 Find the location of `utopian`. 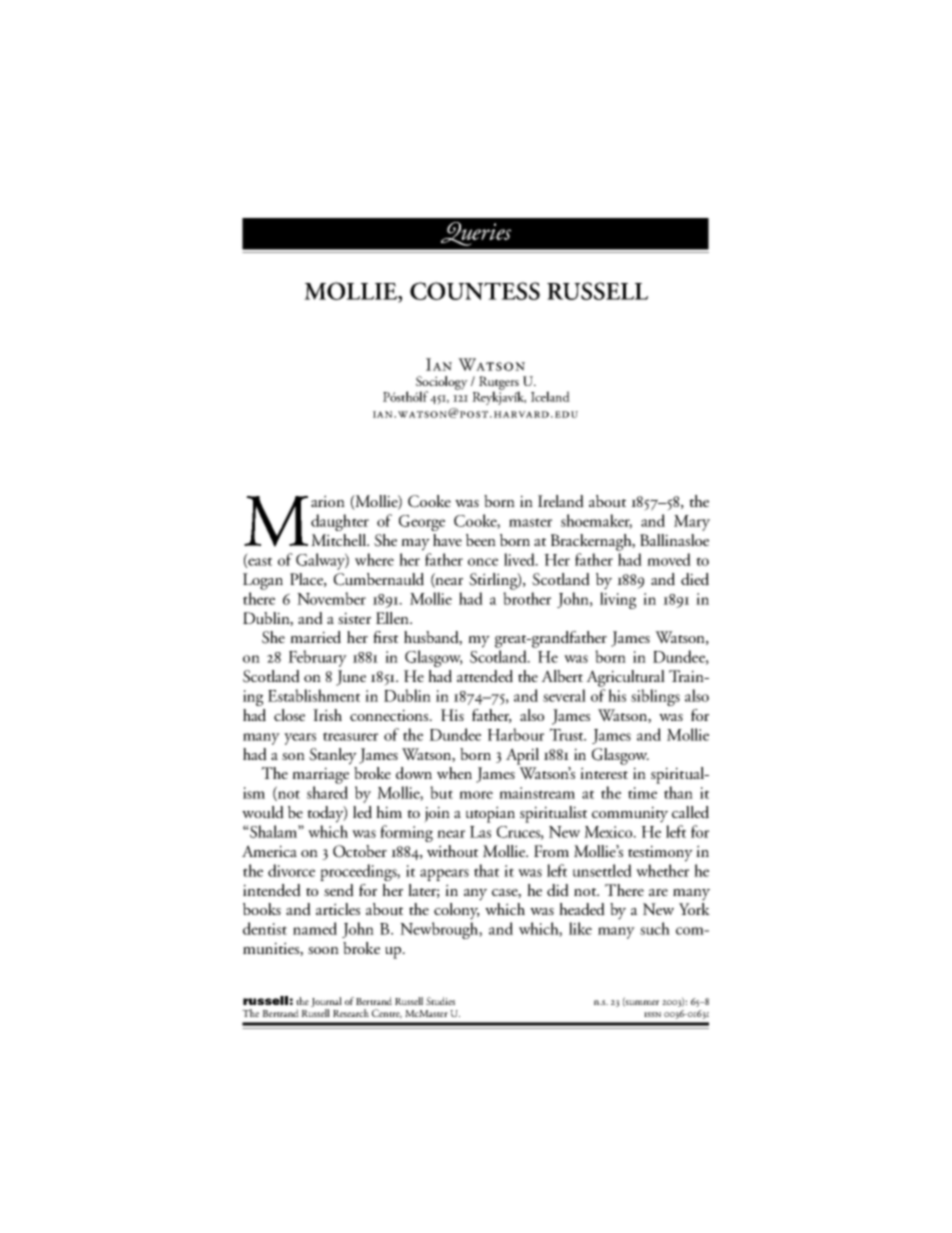

utopian is located at coordinates (490, 814).
